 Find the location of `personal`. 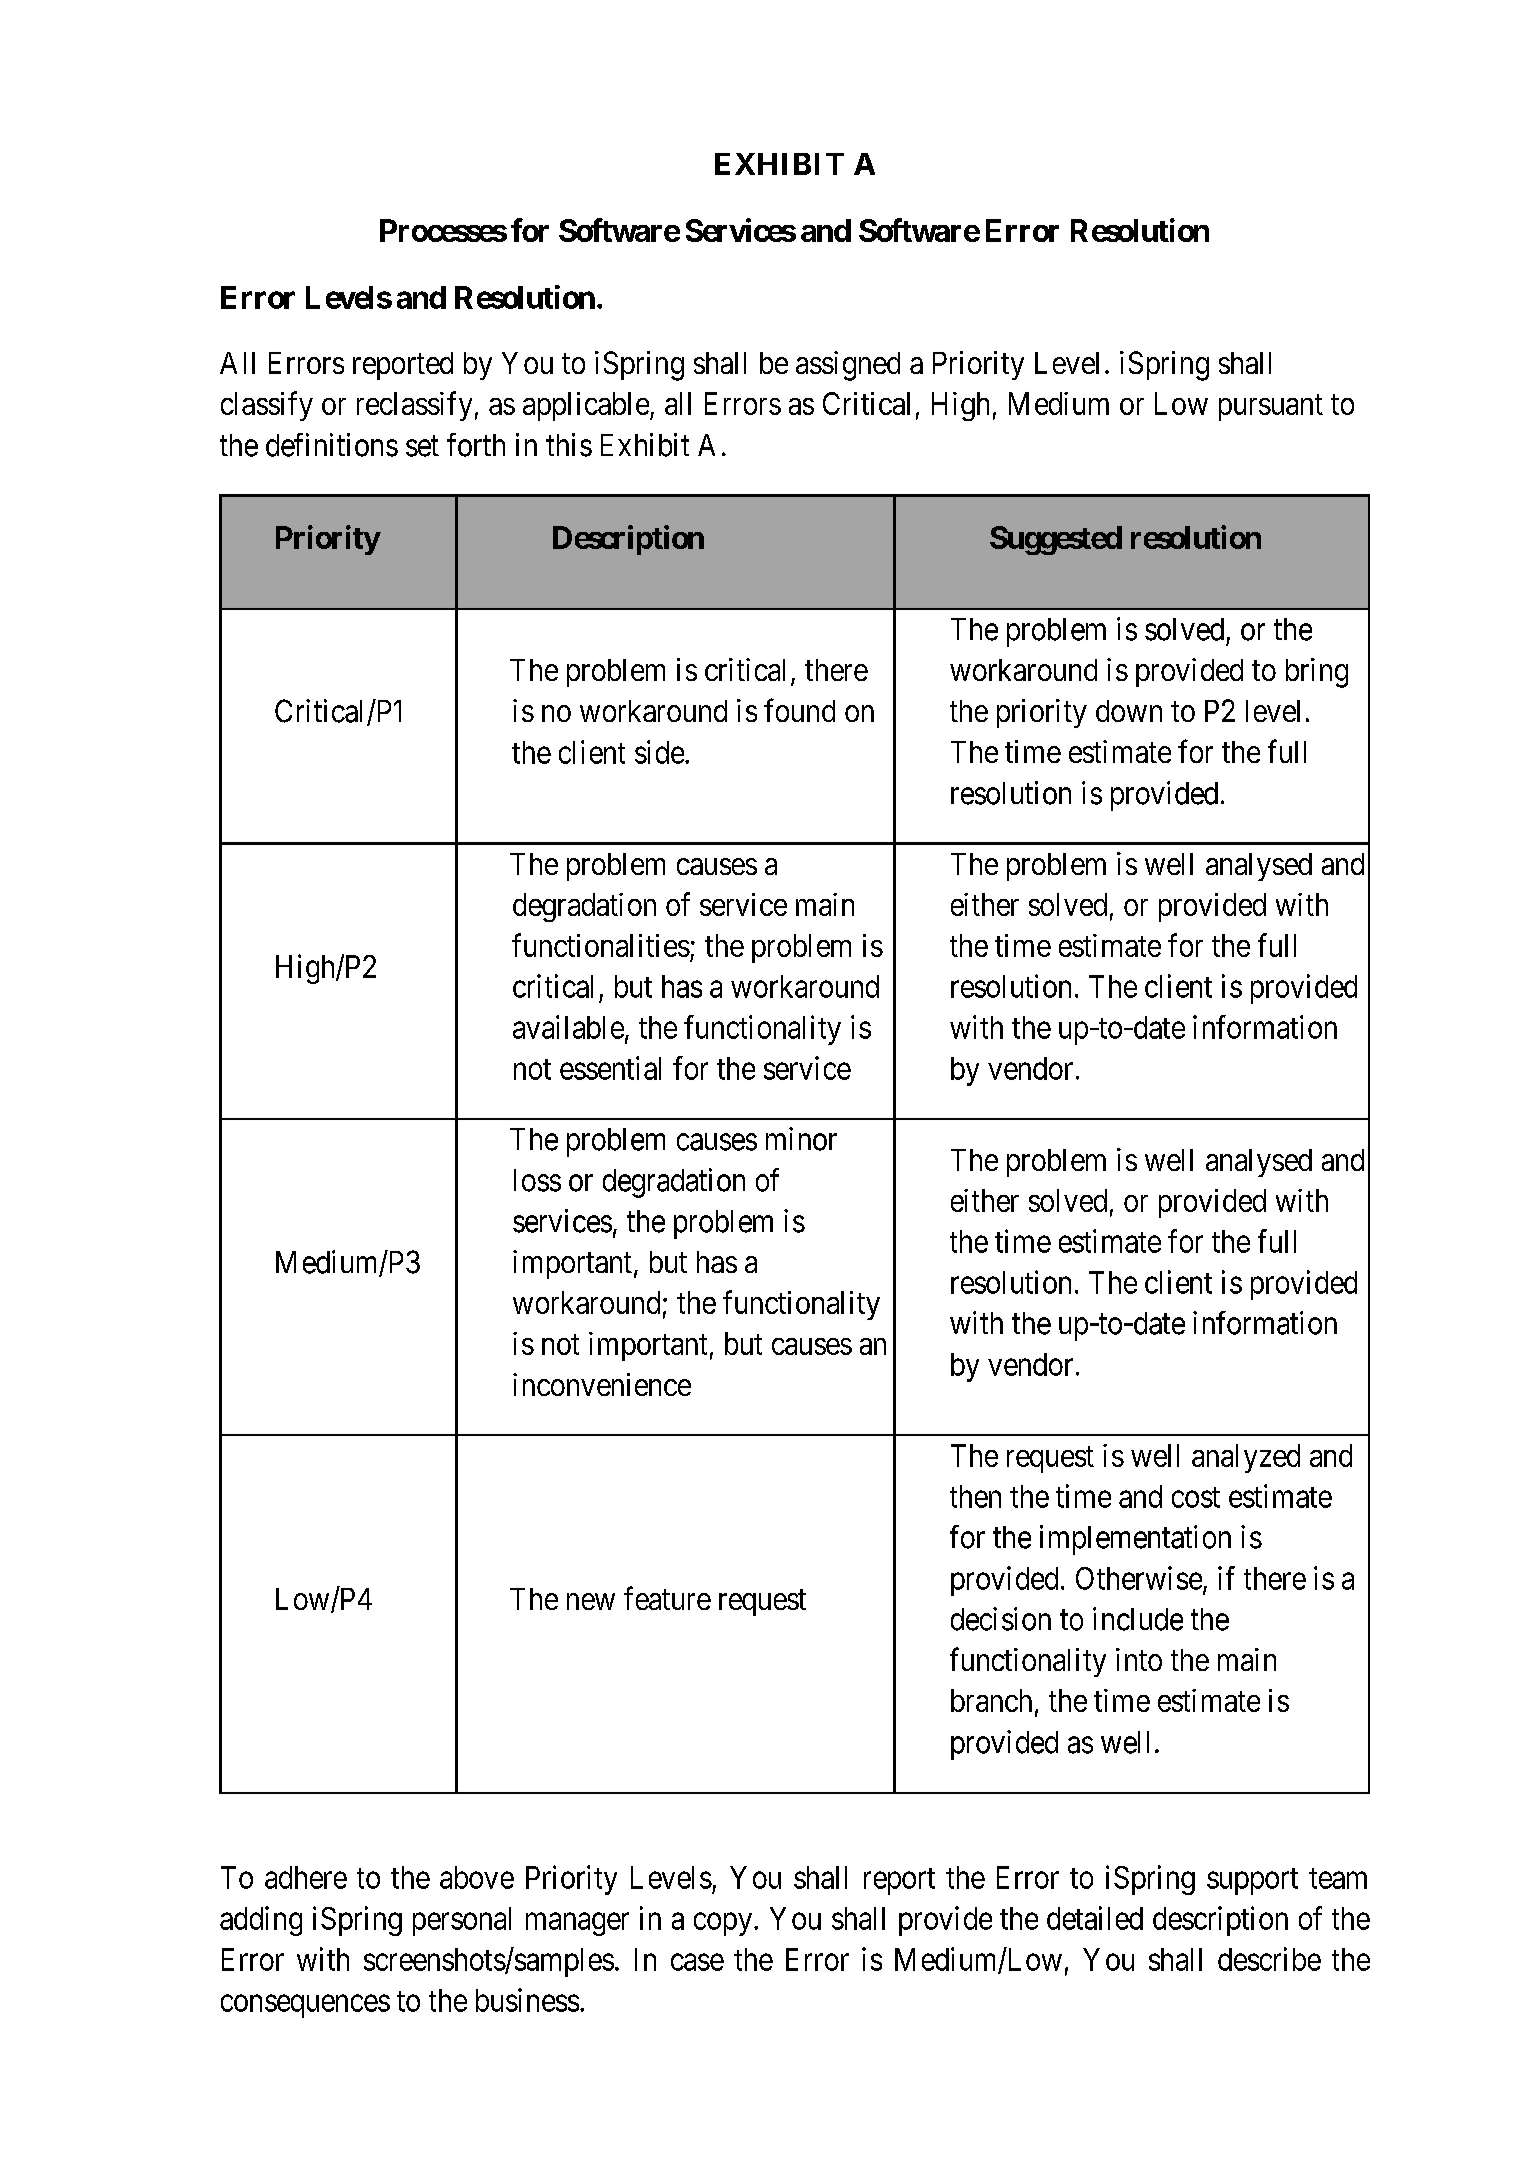

personal is located at coordinates (462, 1921).
